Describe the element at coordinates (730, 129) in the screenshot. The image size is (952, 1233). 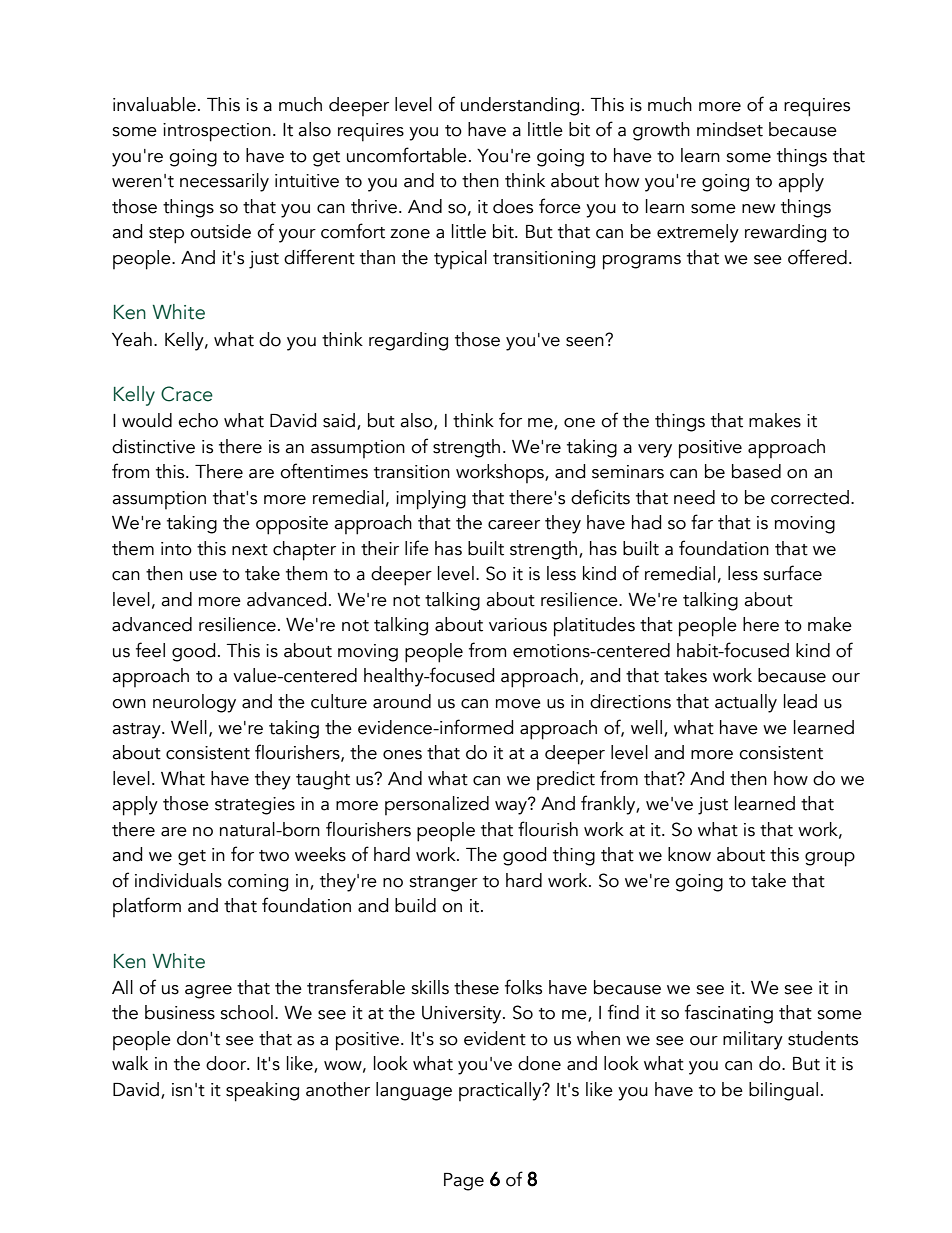
I see `mindset` at that location.
